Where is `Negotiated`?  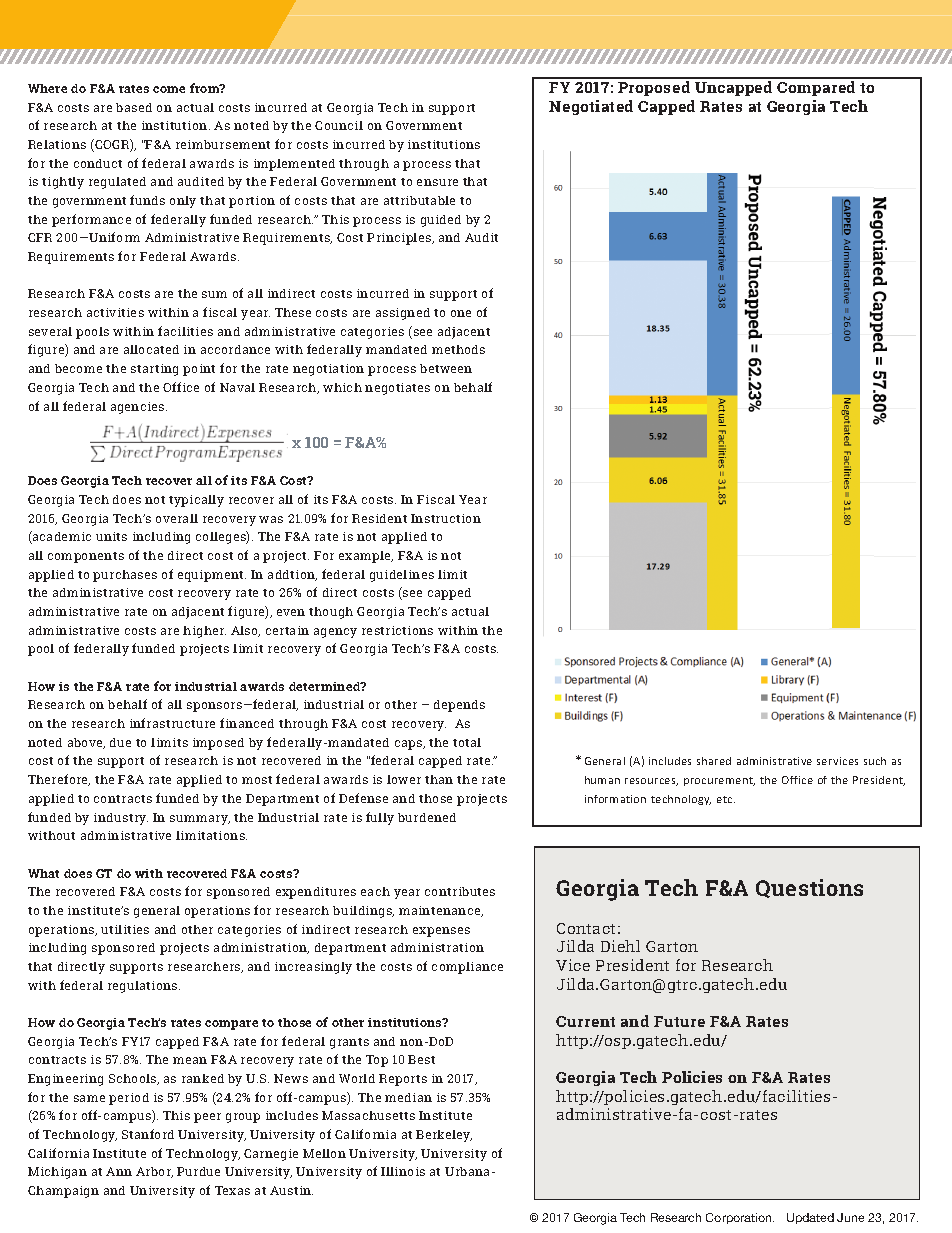 Negotiated is located at coordinates (591, 107).
